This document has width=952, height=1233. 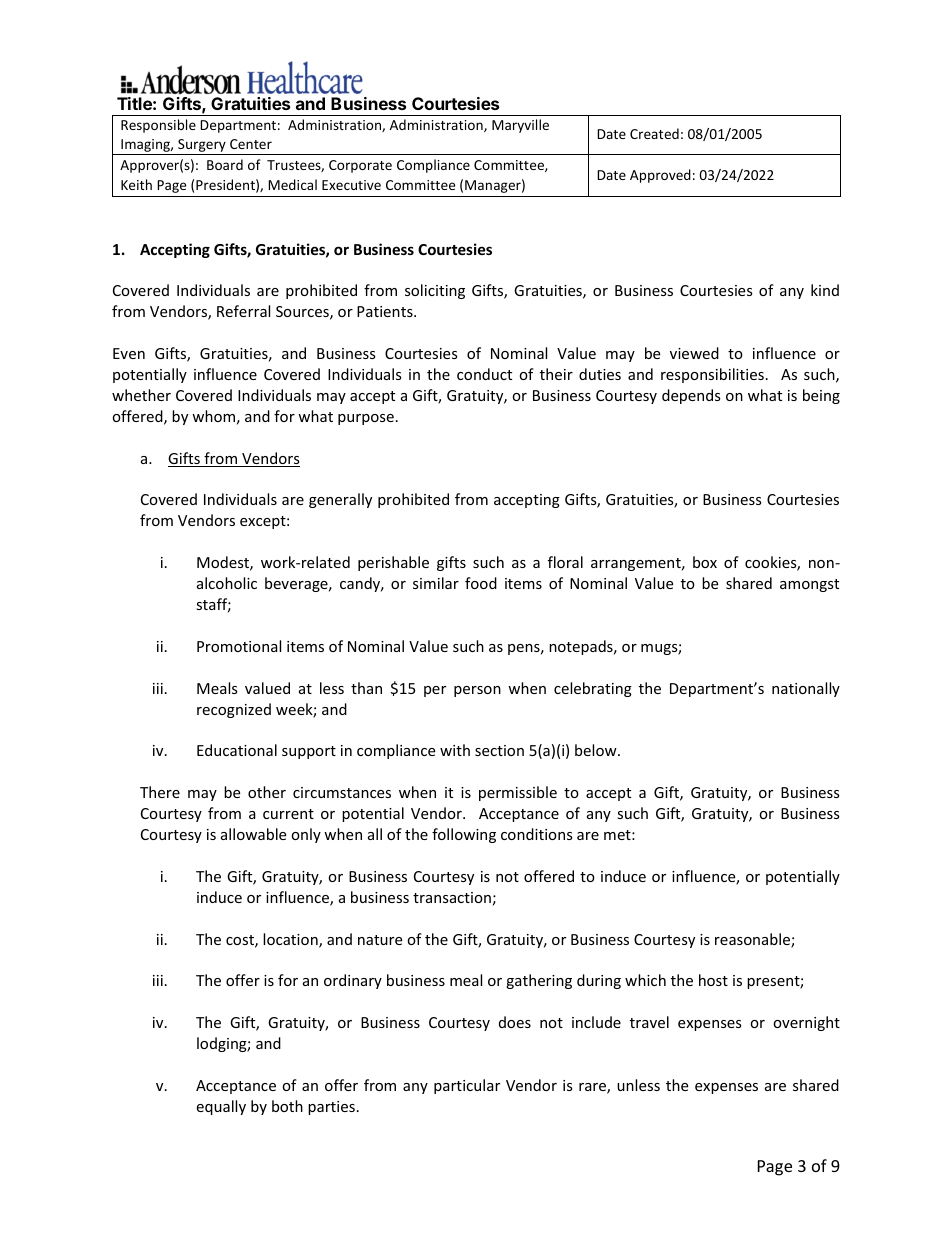 What do you see at coordinates (809, 585) in the document?
I see `amongst` at bounding box center [809, 585].
